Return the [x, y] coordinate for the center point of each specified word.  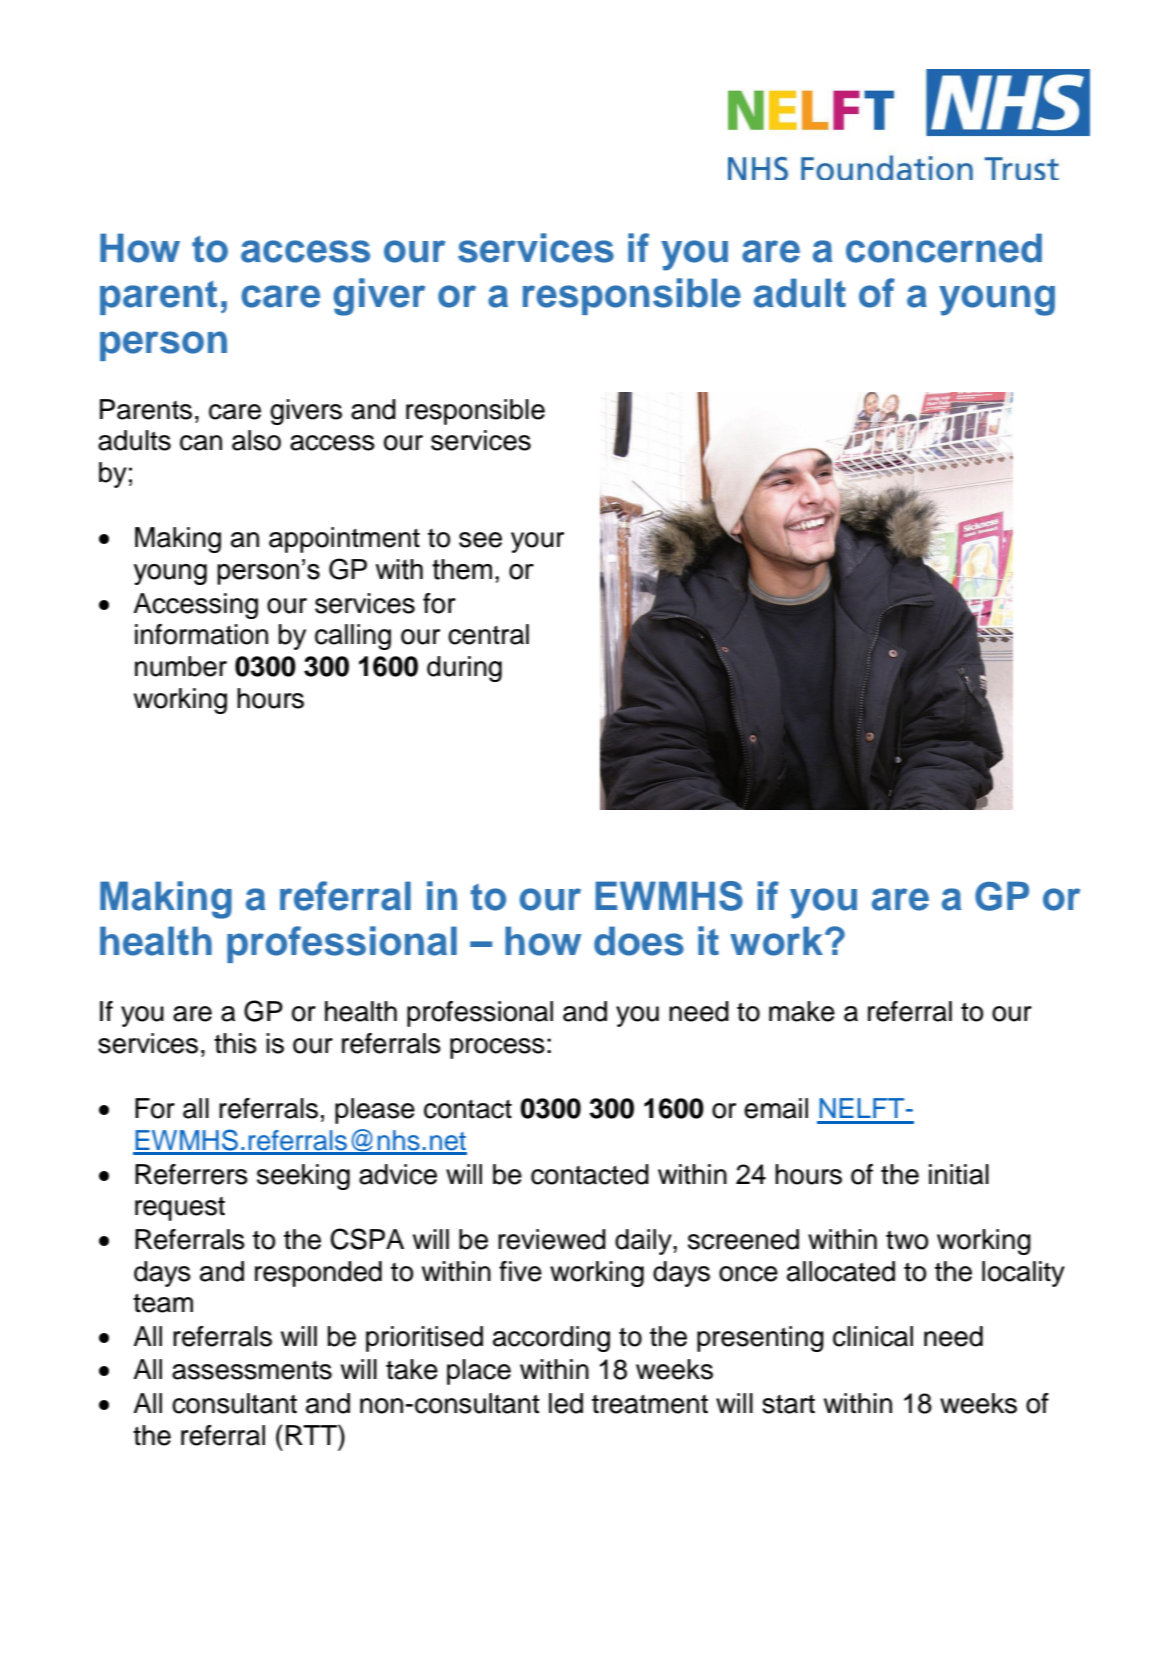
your [537, 542]
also [256, 440]
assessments [252, 1370]
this [235, 1043]
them [462, 569]
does [639, 941]
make [802, 1011]
